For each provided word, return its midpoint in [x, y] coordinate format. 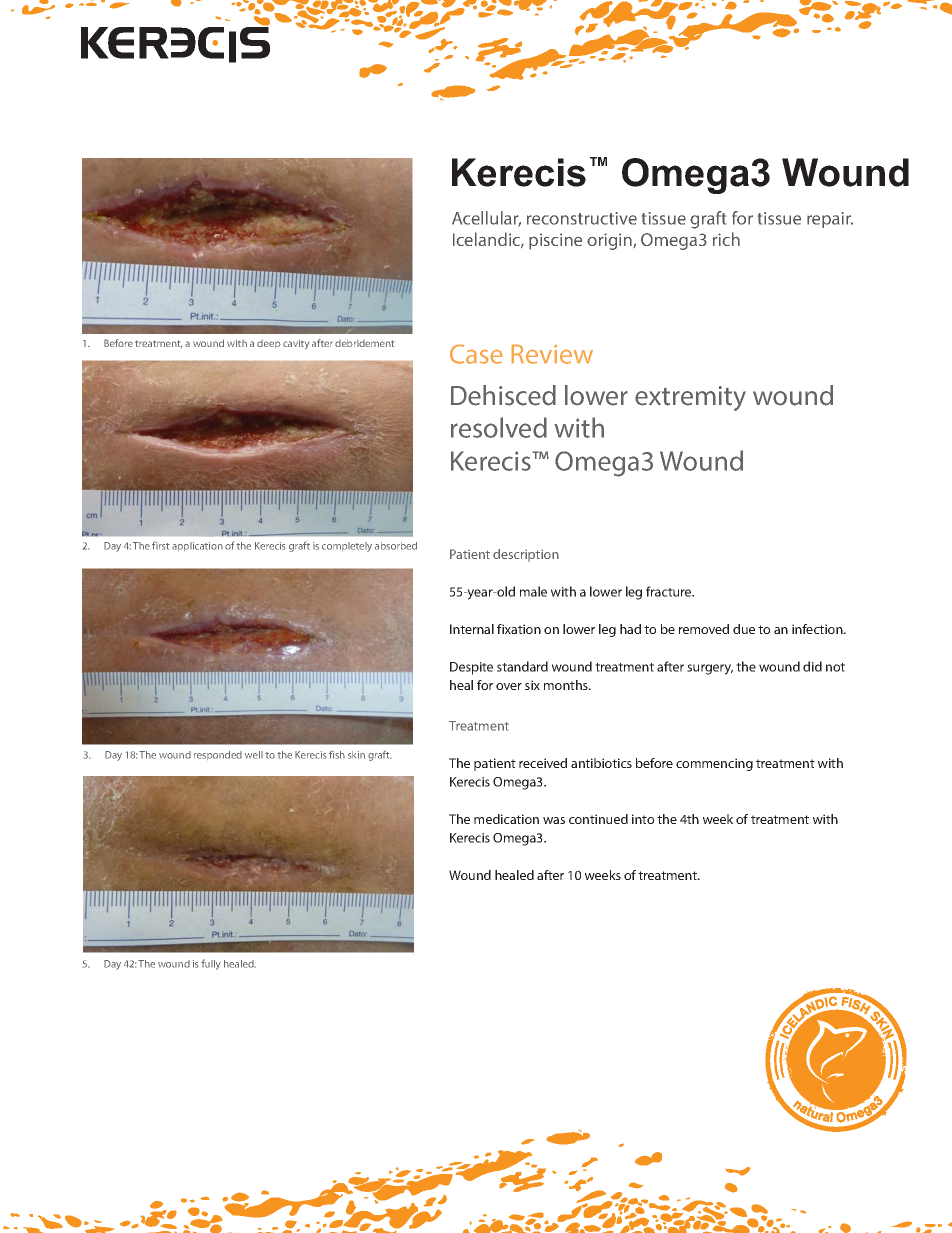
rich [726, 239]
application [197, 546]
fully [211, 964]
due [744, 629]
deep [269, 344]
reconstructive [582, 218]
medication [506, 819]
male [533, 591]
